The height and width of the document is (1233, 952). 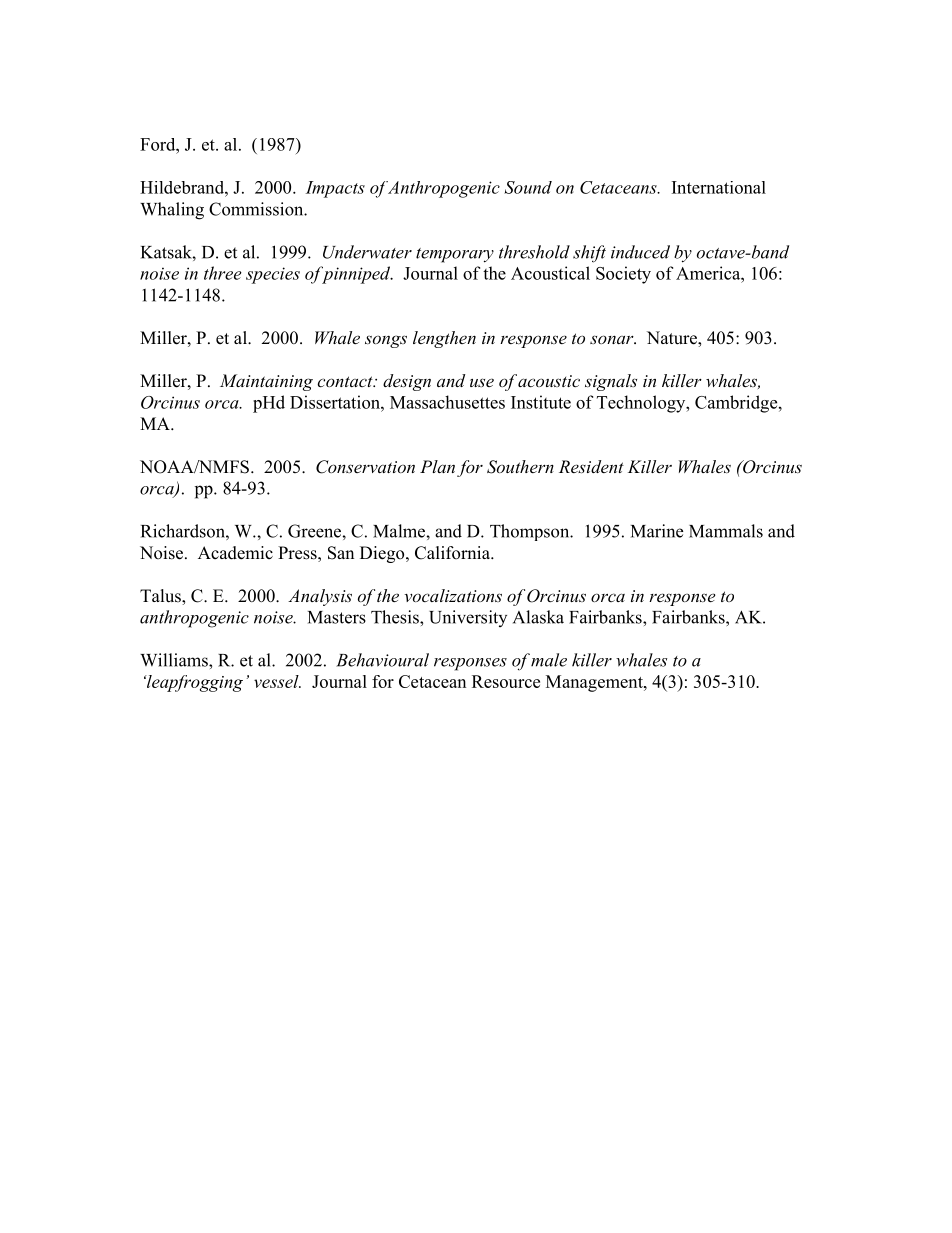 I want to click on Academic, so click(x=235, y=553).
